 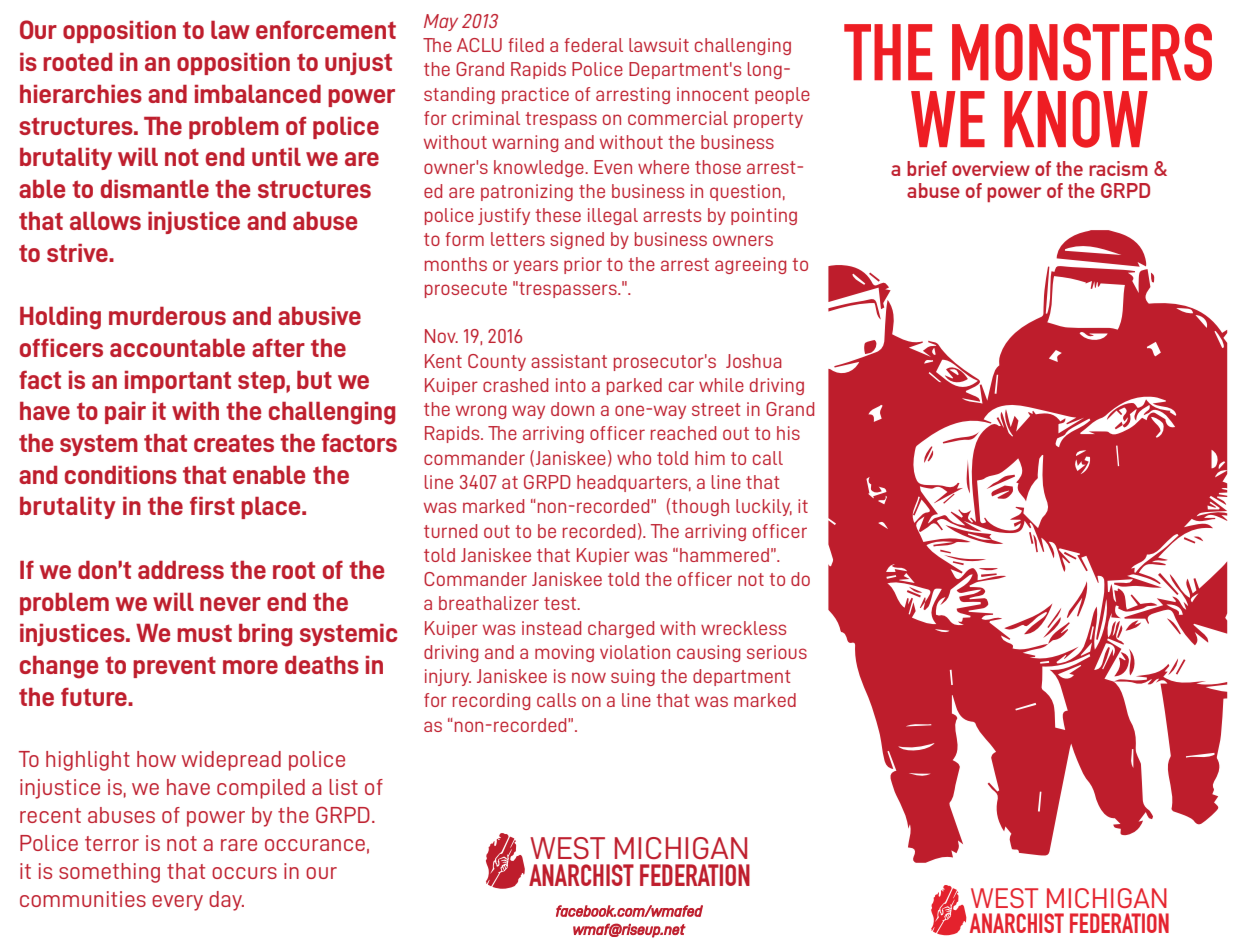 What do you see at coordinates (121, 475) in the screenshot?
I see `conditions` at bounding box center [121, 475].
